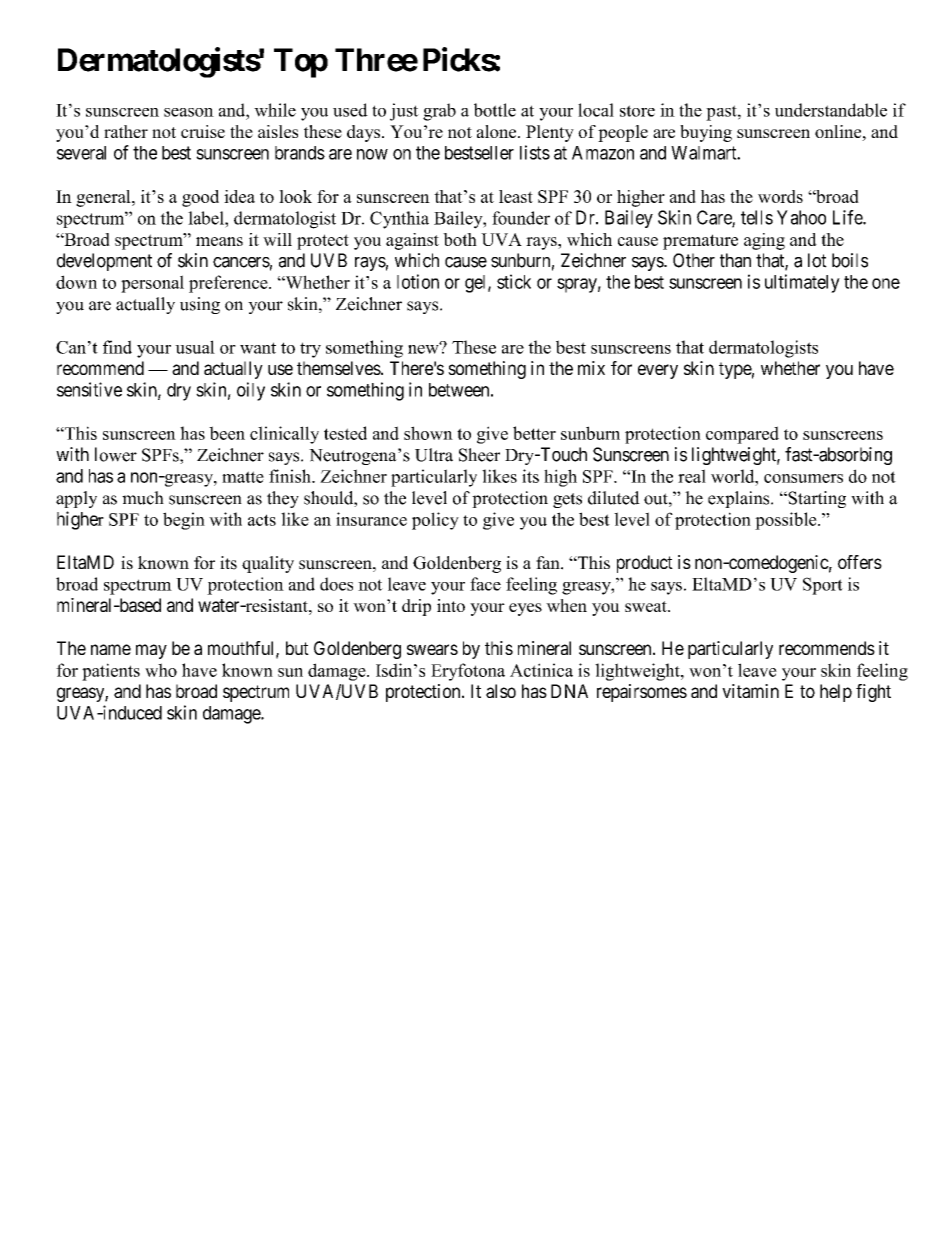 The image size is (952, 1233). Describe the element at coordinates (498, 131) in the screenshot. I see `alone` at that location.
